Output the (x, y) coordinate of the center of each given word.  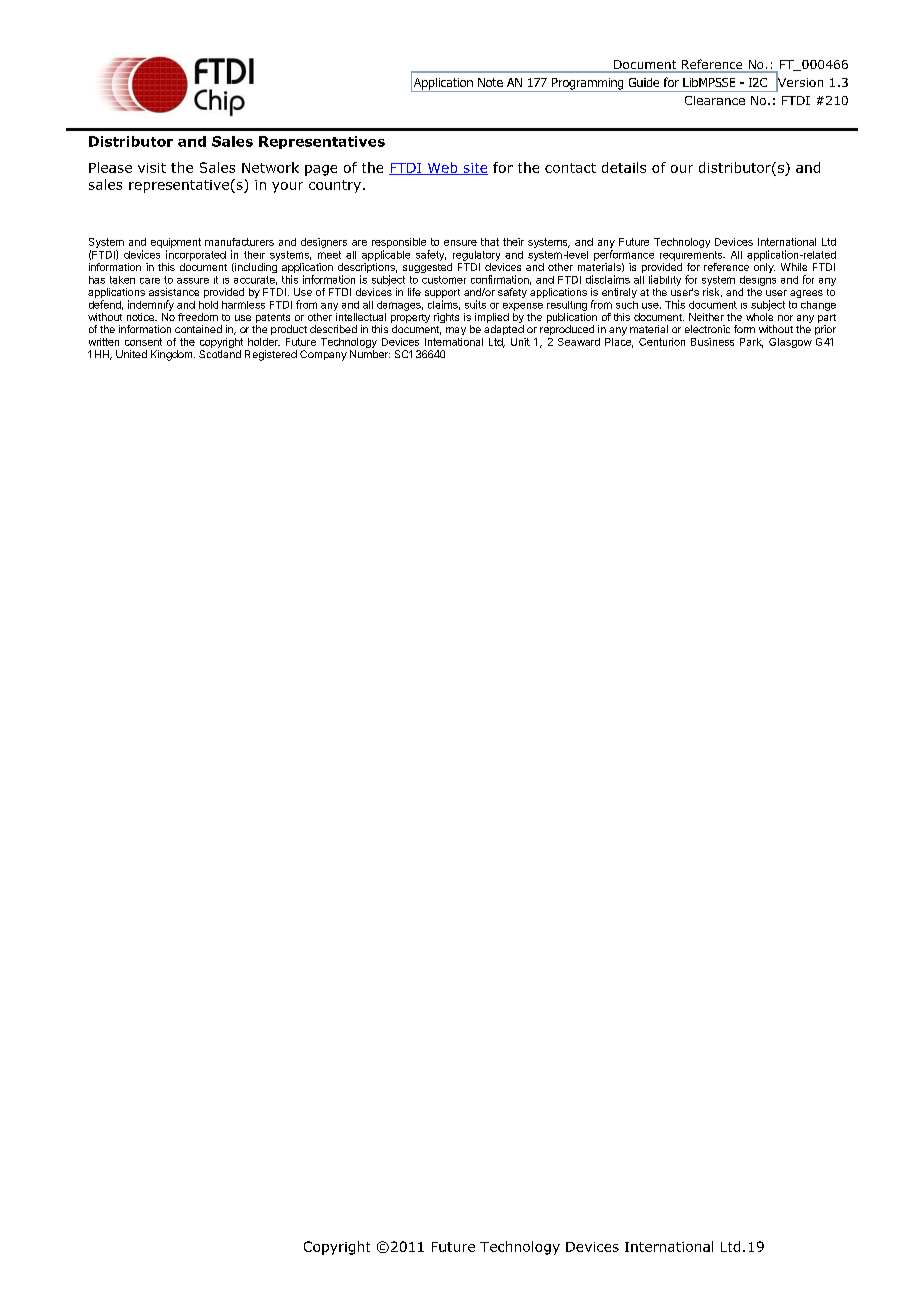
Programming (587, 85)
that (490, 242)
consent (143, 342)
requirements (692, 256)
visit (152, 168)
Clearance (715, 100)
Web (442, 168)
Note (490, 82)
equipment (176, 243)
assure (193, 281)
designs (758, 281)
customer (444, 280)
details (624, 167)
